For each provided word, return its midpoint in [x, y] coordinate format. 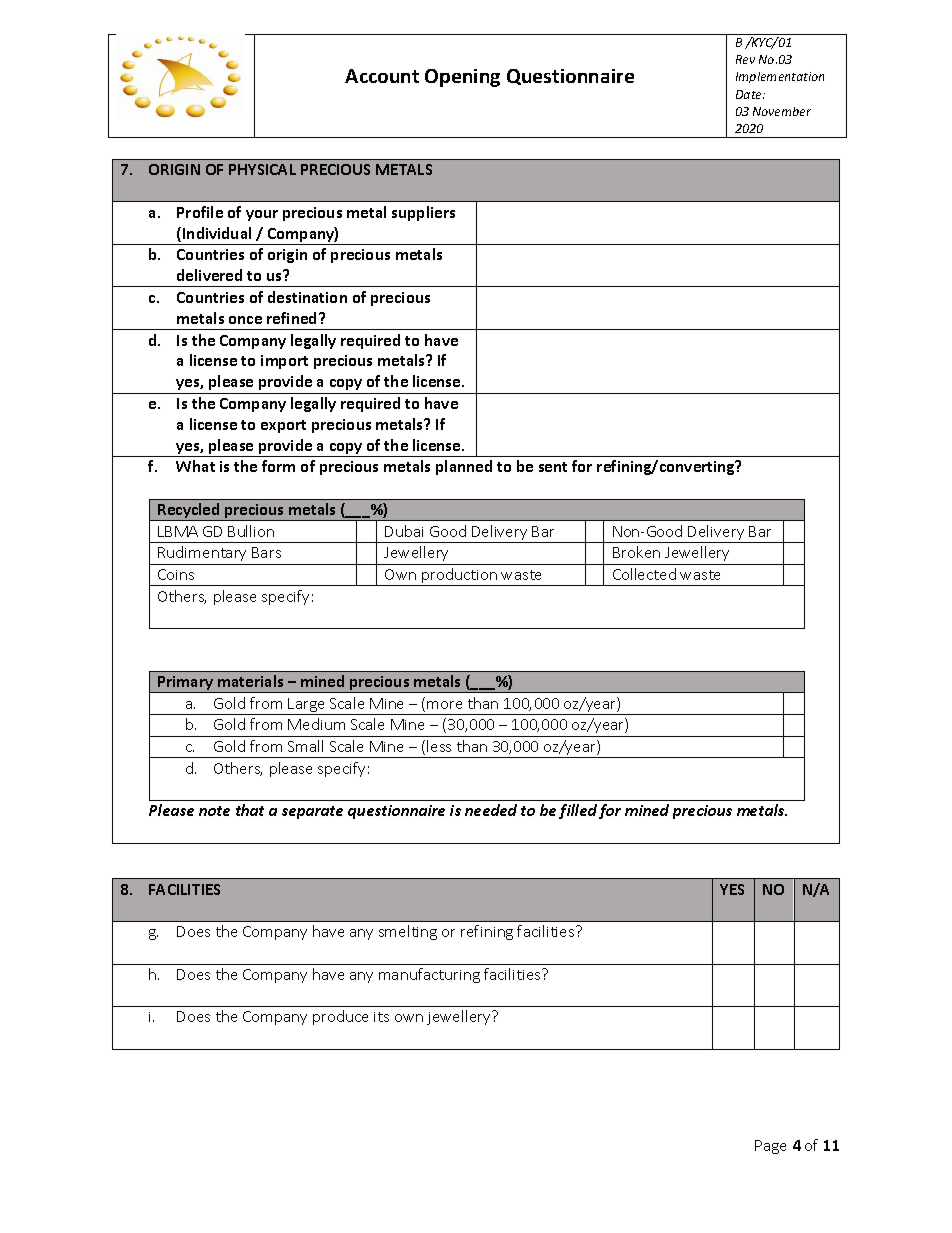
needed [491, 810]
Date [750, 94]
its [381, 1017]
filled [578, 811]
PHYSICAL [262, 169]
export [283, 426]
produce [340, 1017]
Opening [462, 78]
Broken [636, 552]
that [250, 810]
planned [464, 467]
